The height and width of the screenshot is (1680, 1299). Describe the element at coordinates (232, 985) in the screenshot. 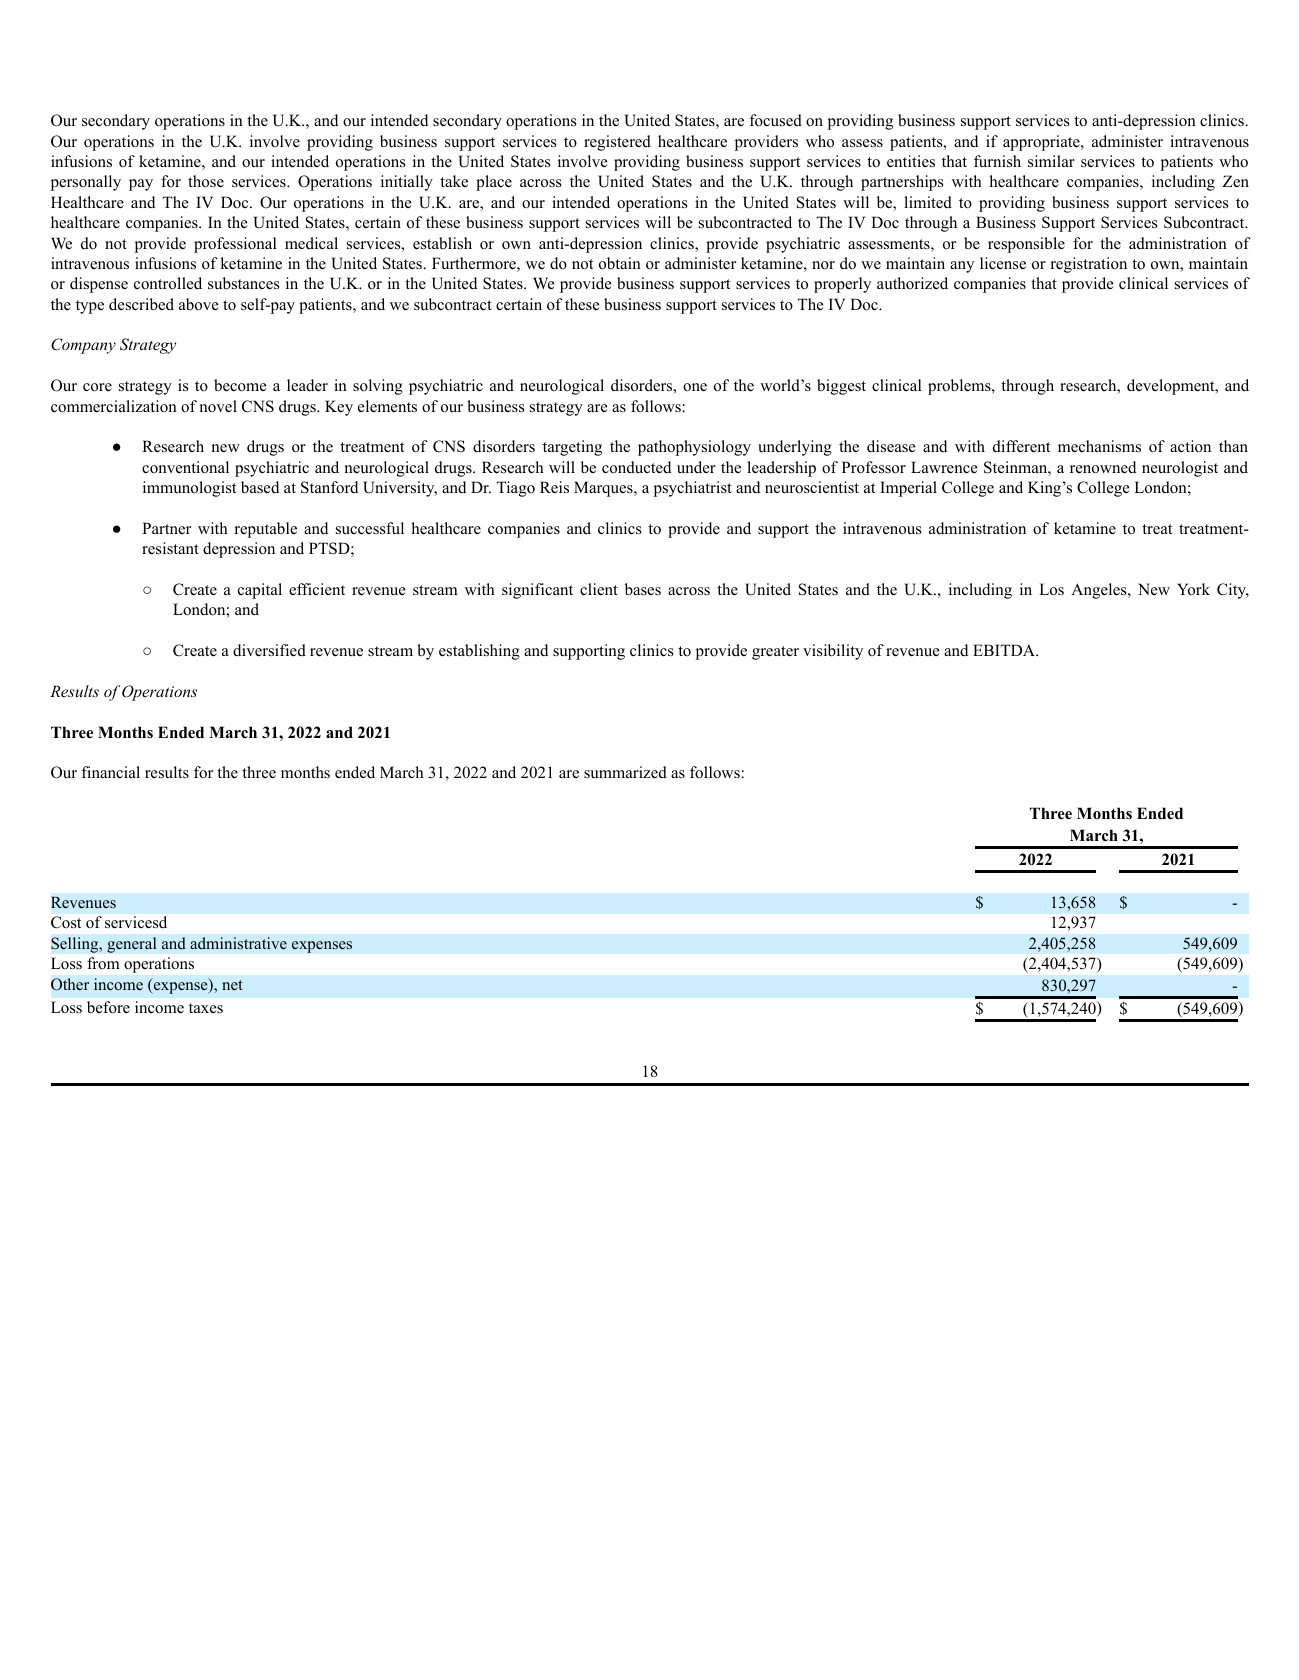

I see `net` at that location.
